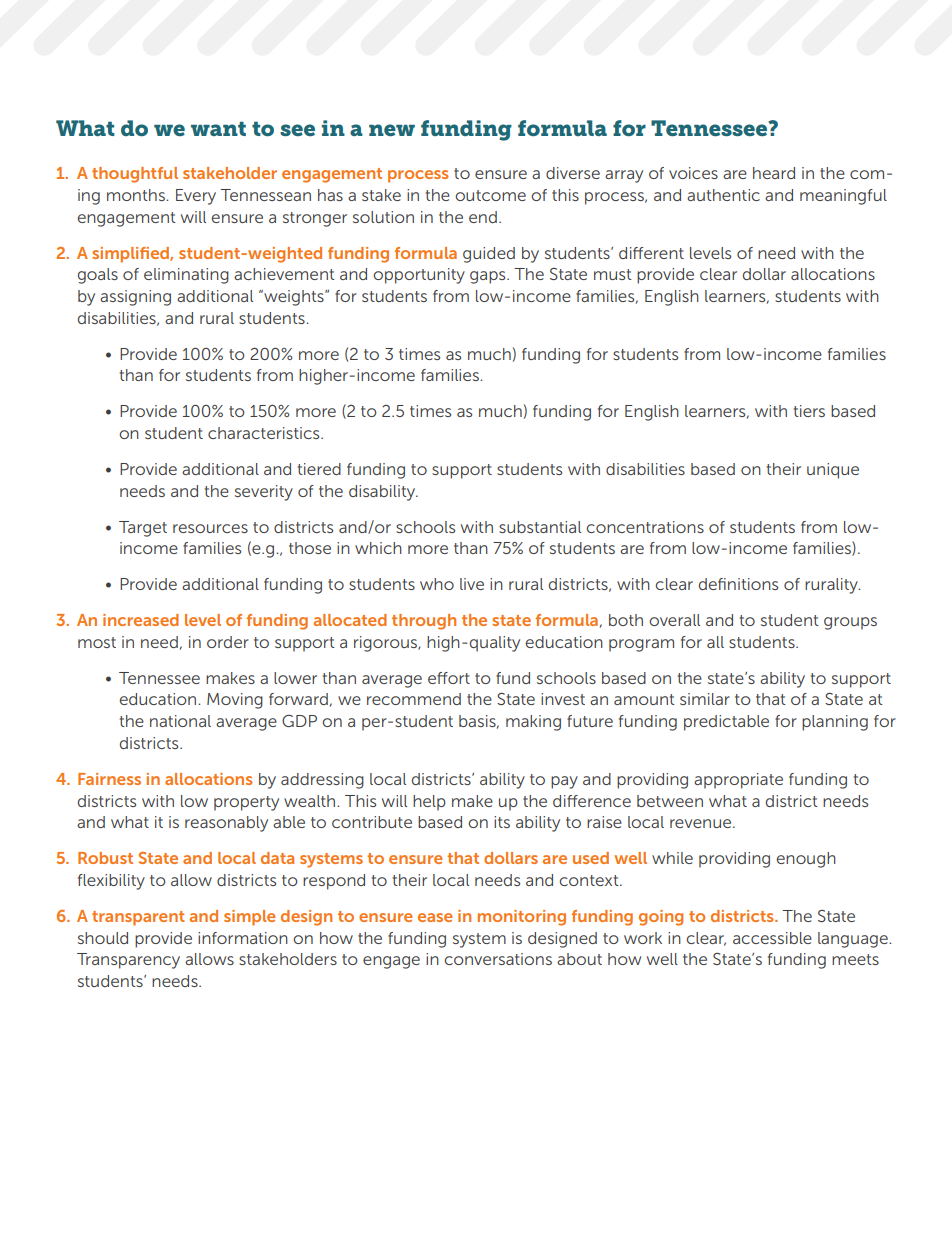 This image has height=1233, width=952. Describe the element at coordinates (705, 699) in the image. I see `similar` at that location.
